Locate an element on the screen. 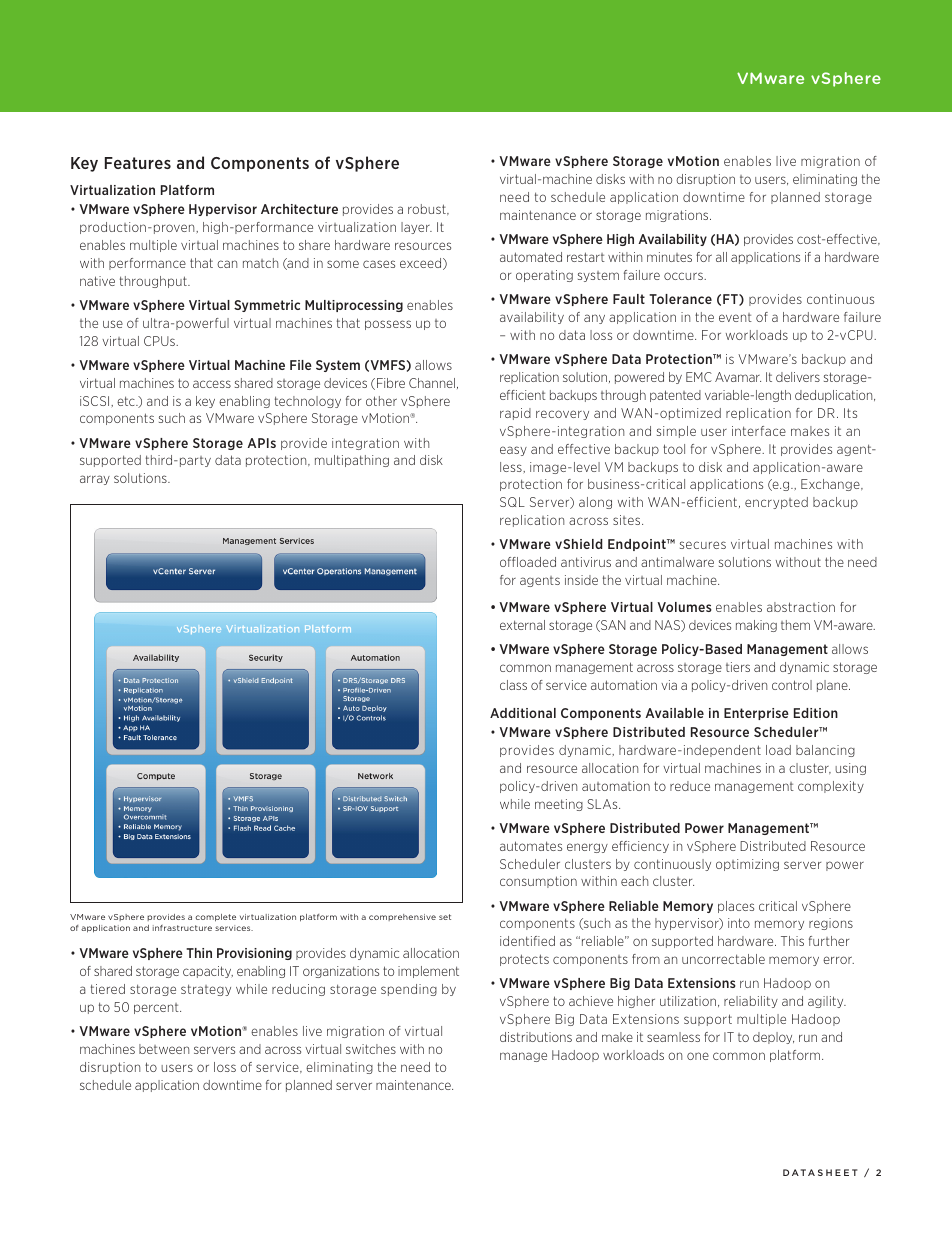 The width and height of the screenshot is (952, 1233). Enterprise is located at coordinates (756, 714).
